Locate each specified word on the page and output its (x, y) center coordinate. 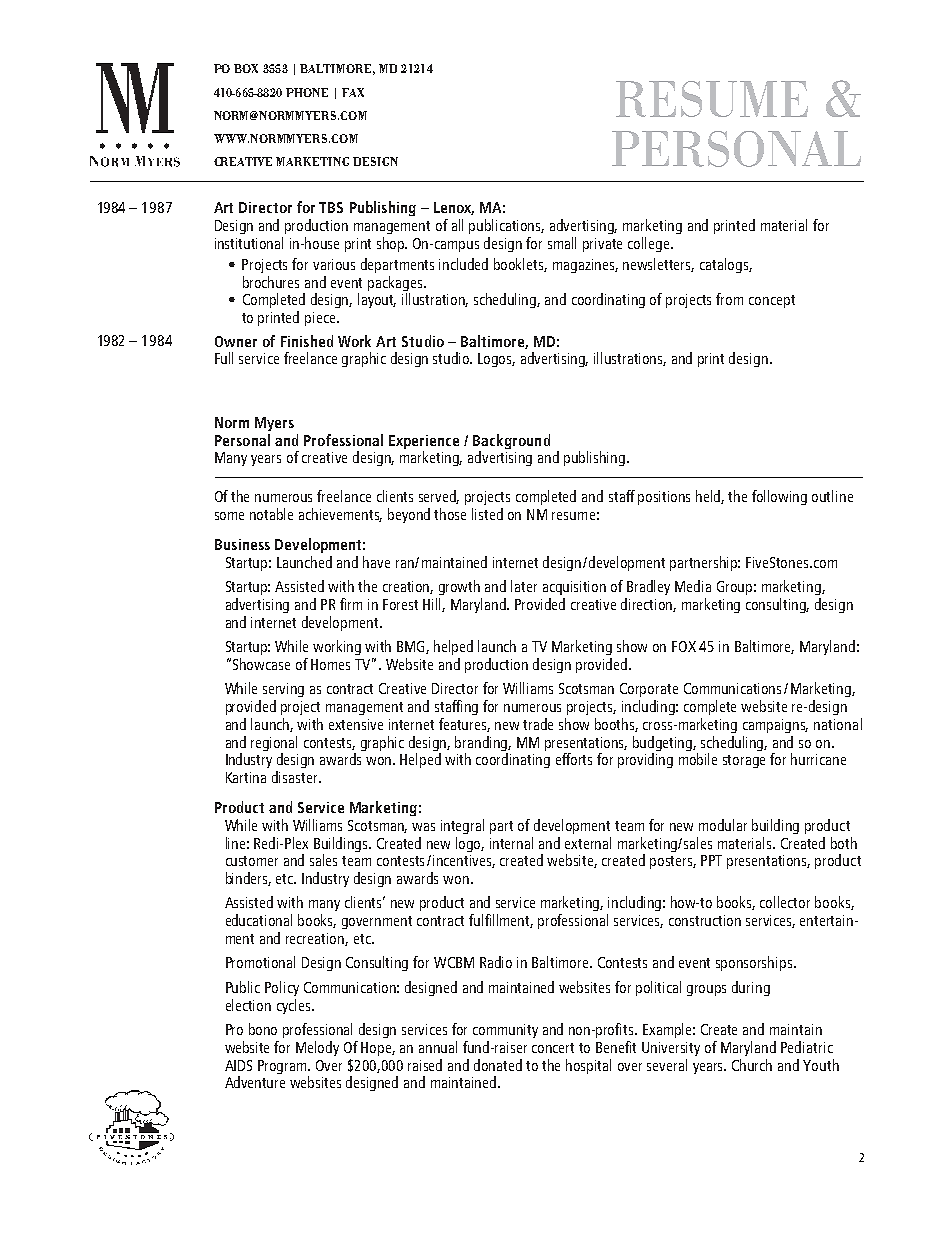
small (562, 243)
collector (785, 902)
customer (252, 861)
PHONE (307, 92)
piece (321, 319)
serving (283, 690)
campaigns (775, 726)
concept (772, 301)
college (650, 244)
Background (511, 441)
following (779, 497)
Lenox (454, 208)
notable (271, 514)
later (524, 586)
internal (511, 843)
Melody (317, 1048)
